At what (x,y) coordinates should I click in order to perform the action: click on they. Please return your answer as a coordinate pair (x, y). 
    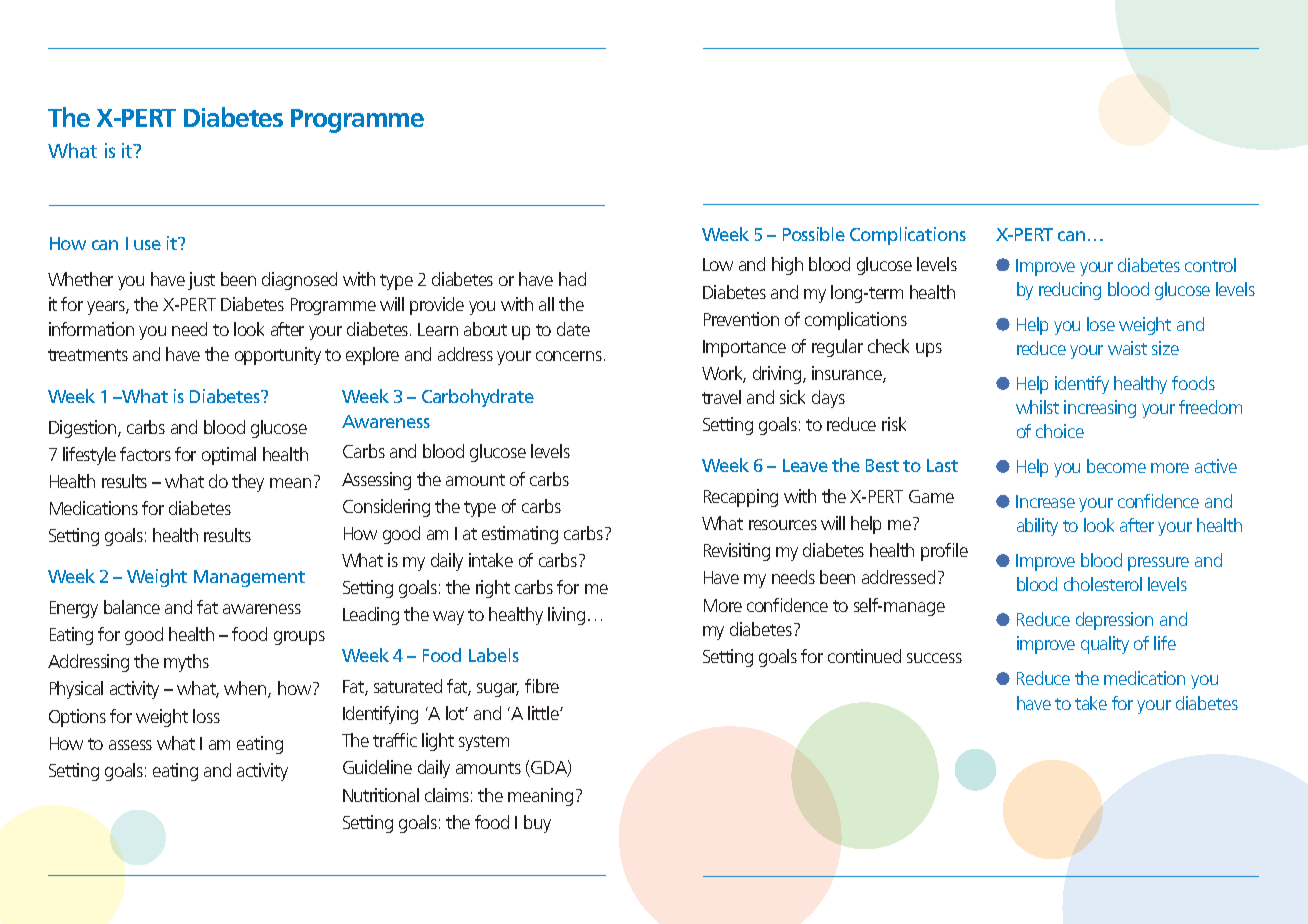
    Looking at the image, I should click on (248, 483).
